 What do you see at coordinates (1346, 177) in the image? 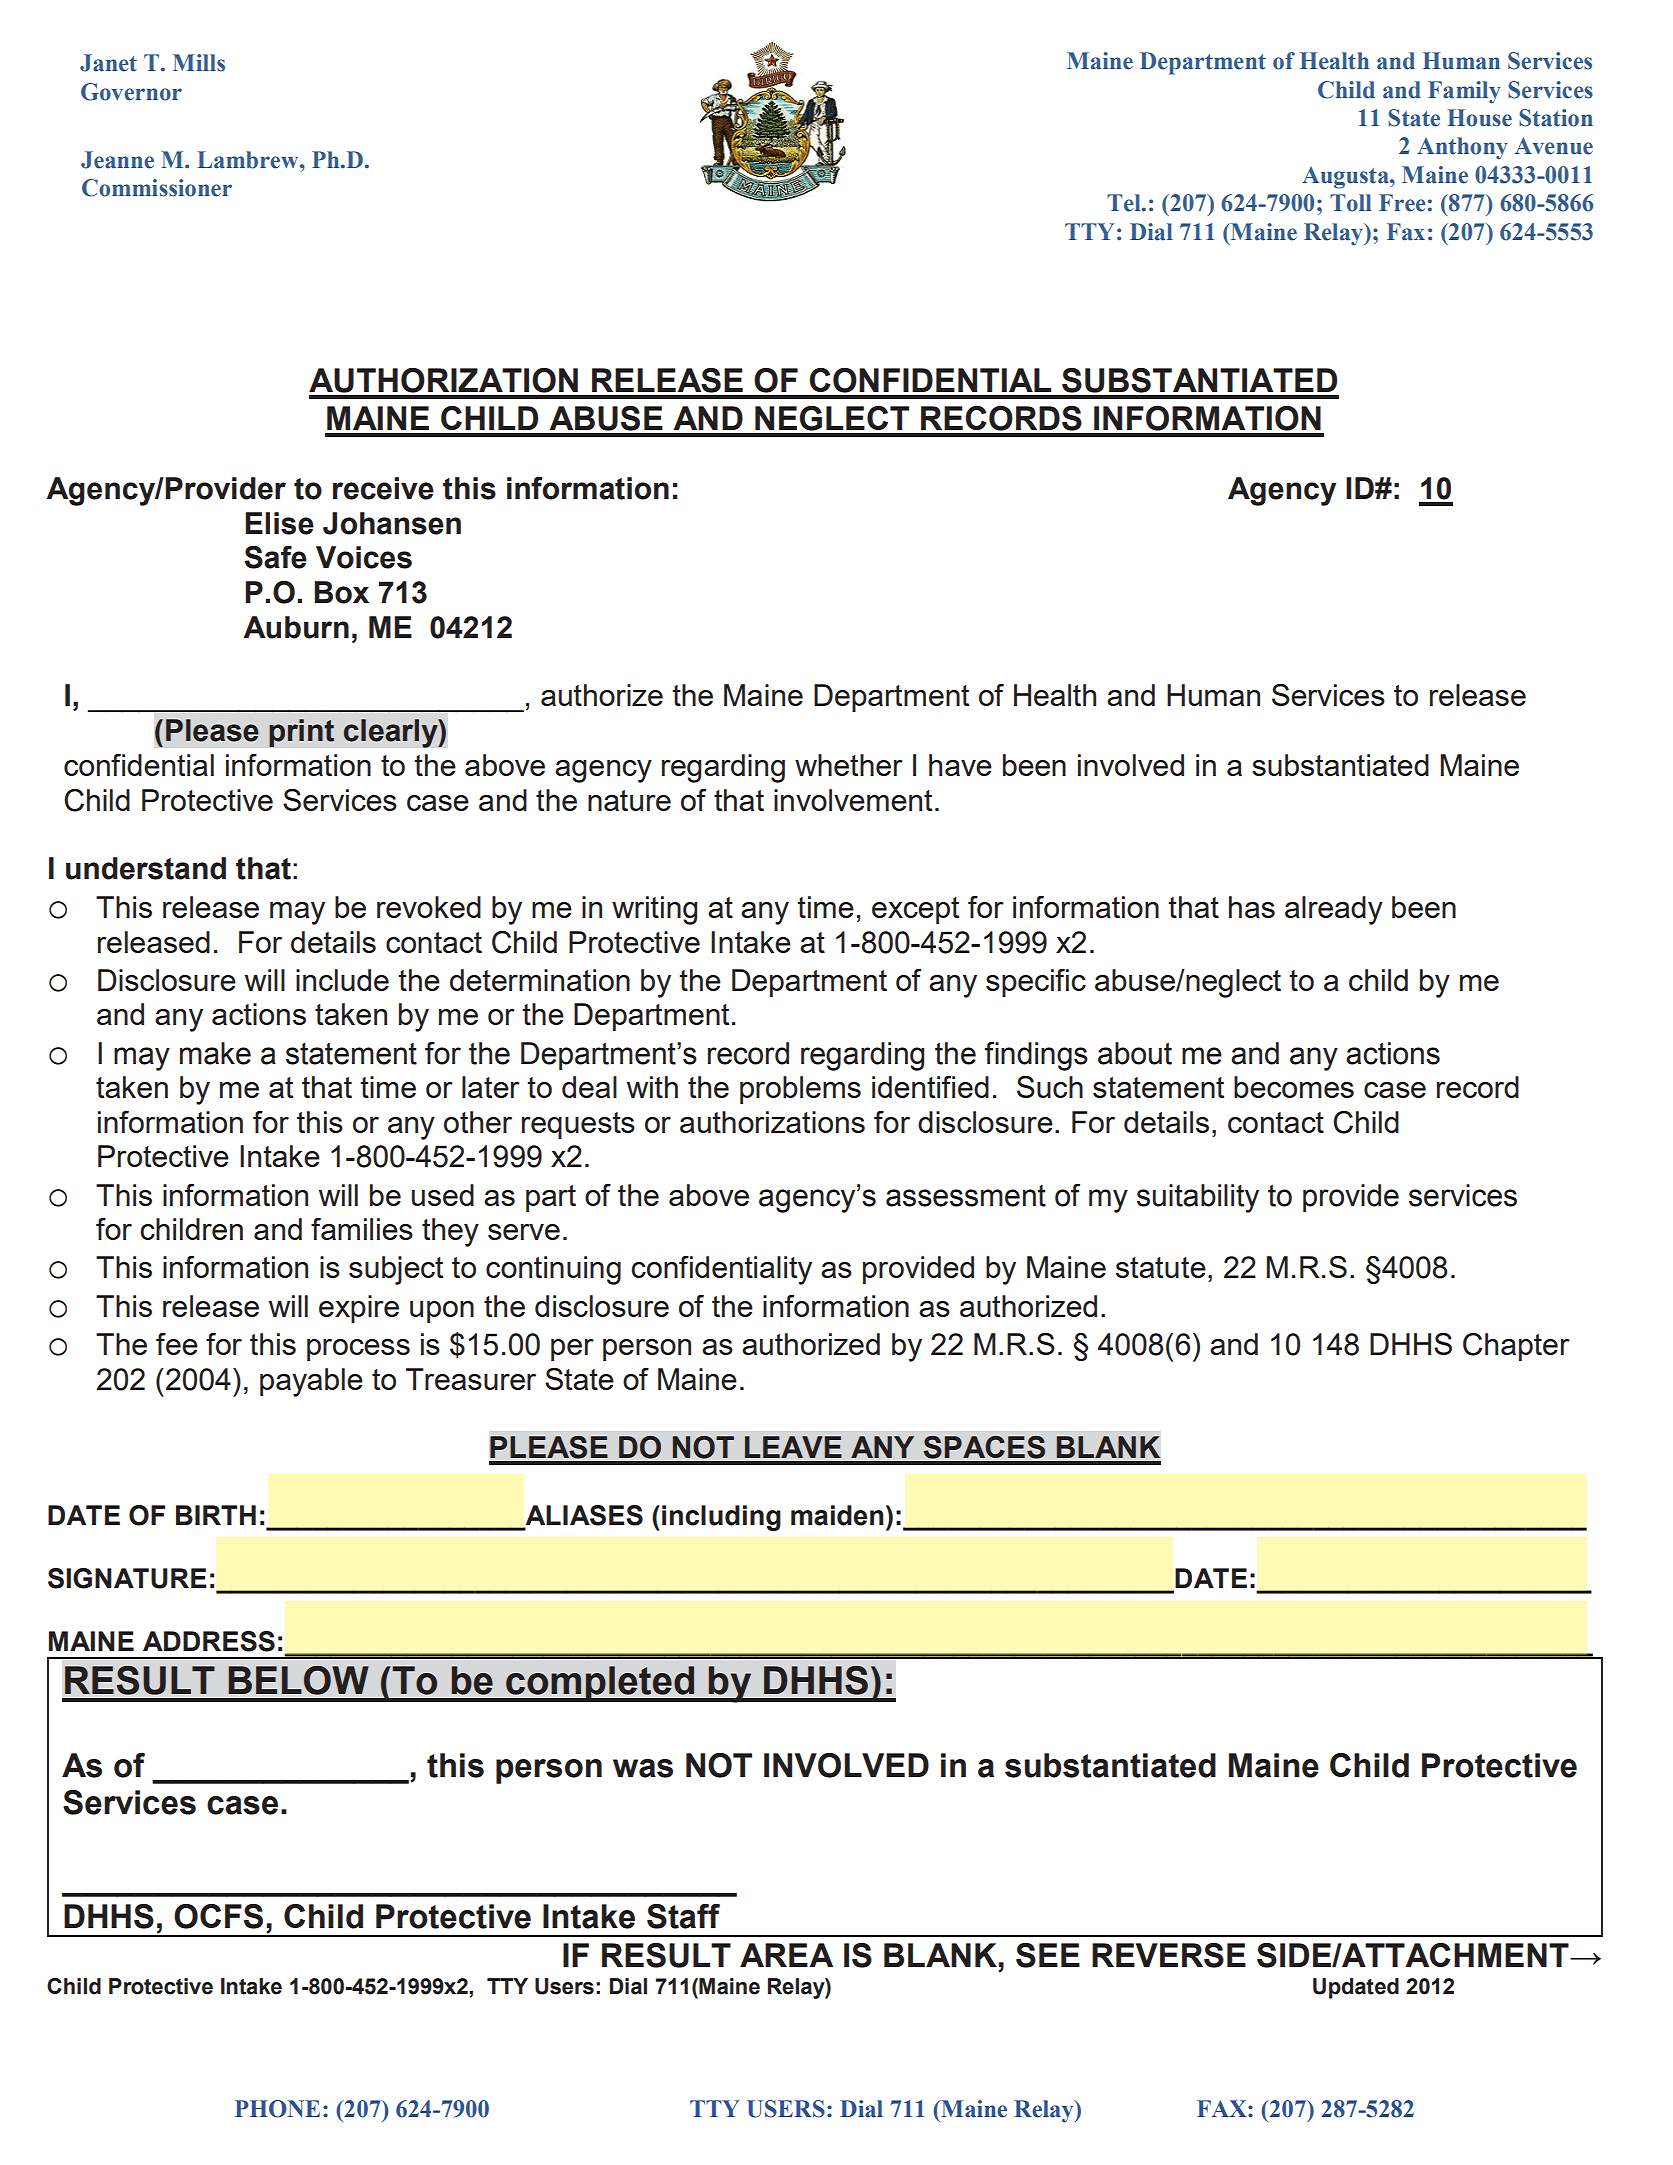
I see `Augusta` at bounding box center [1346, 177].
